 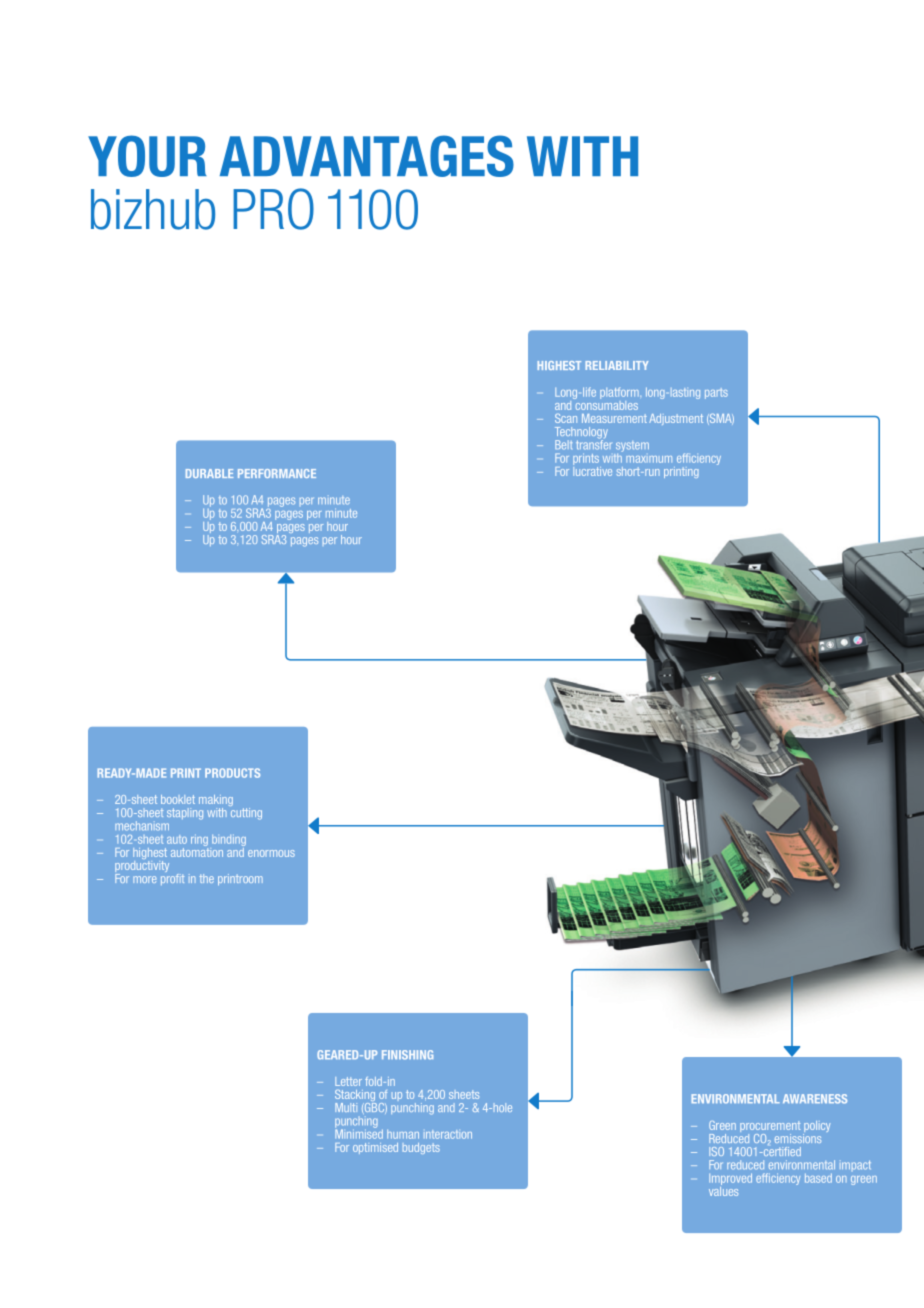 I want to click on parts, so click(x=716, y=393).
